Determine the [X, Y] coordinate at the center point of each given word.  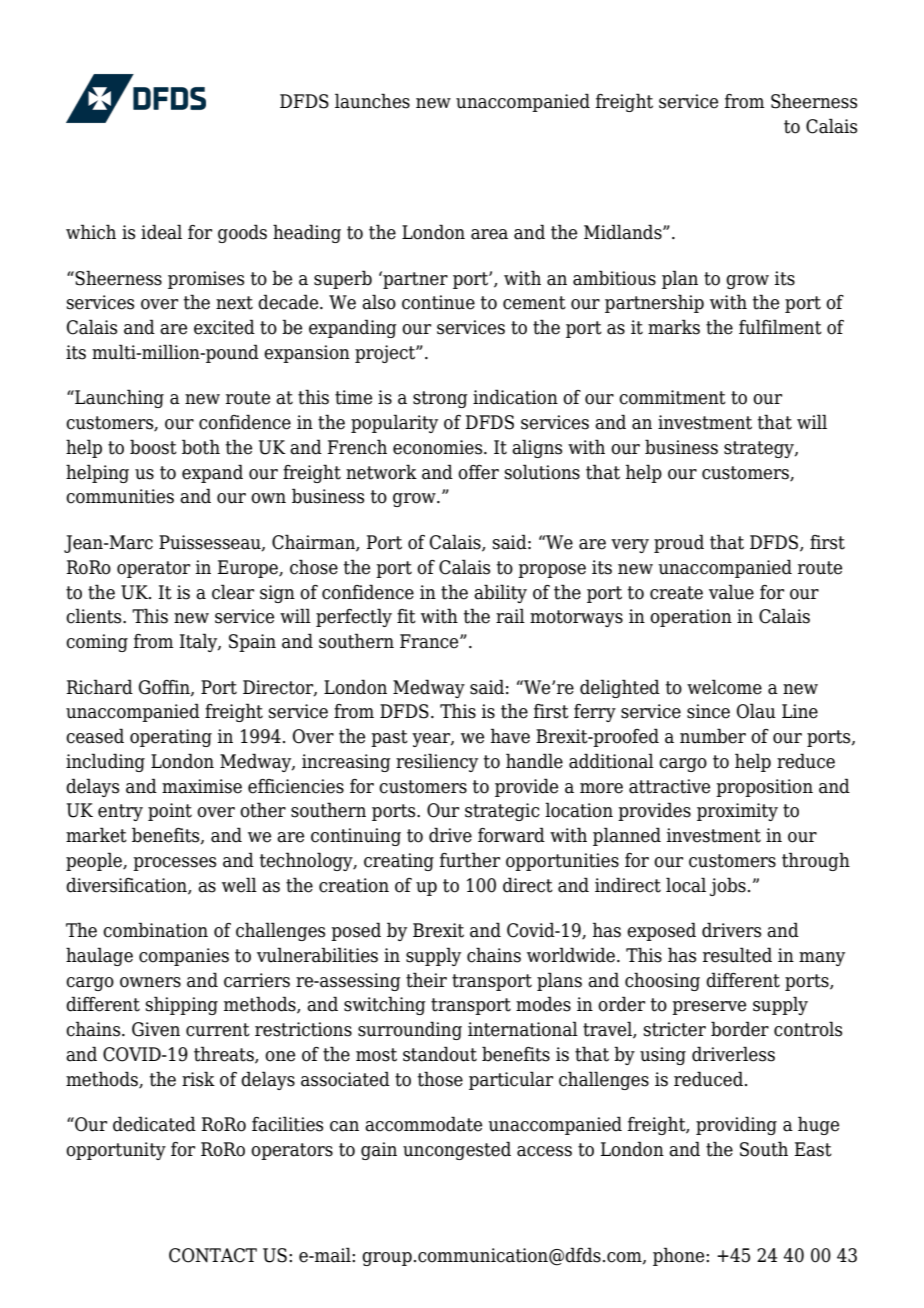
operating [171, 738]
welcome [724, 687]
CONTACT [213, 1255]
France [430, 641]
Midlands [624, 232]
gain [379, 1151]
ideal [161, 232]
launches [372, 101]
